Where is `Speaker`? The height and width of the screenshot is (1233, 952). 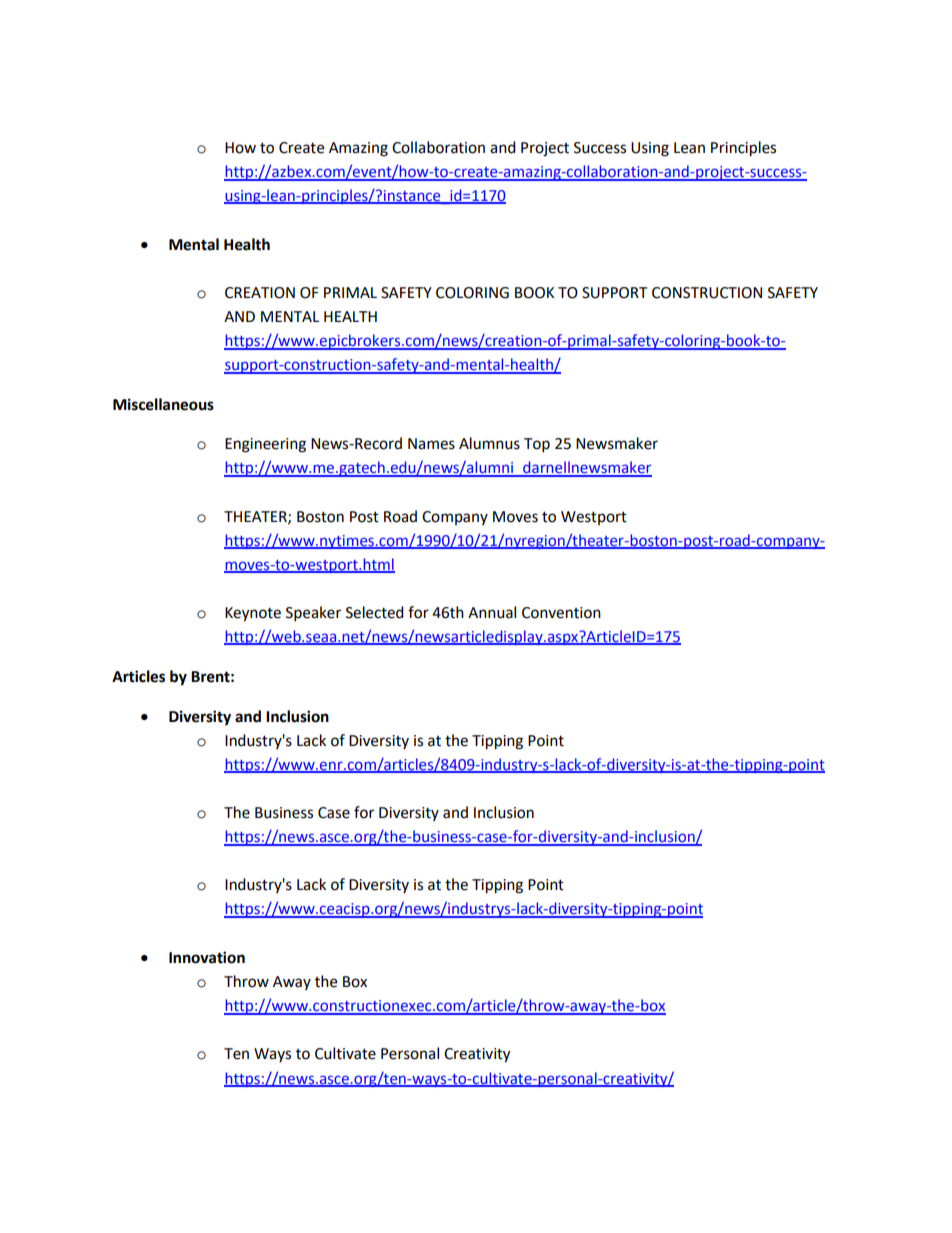 Speaker is located at coordinates (313, 614).
